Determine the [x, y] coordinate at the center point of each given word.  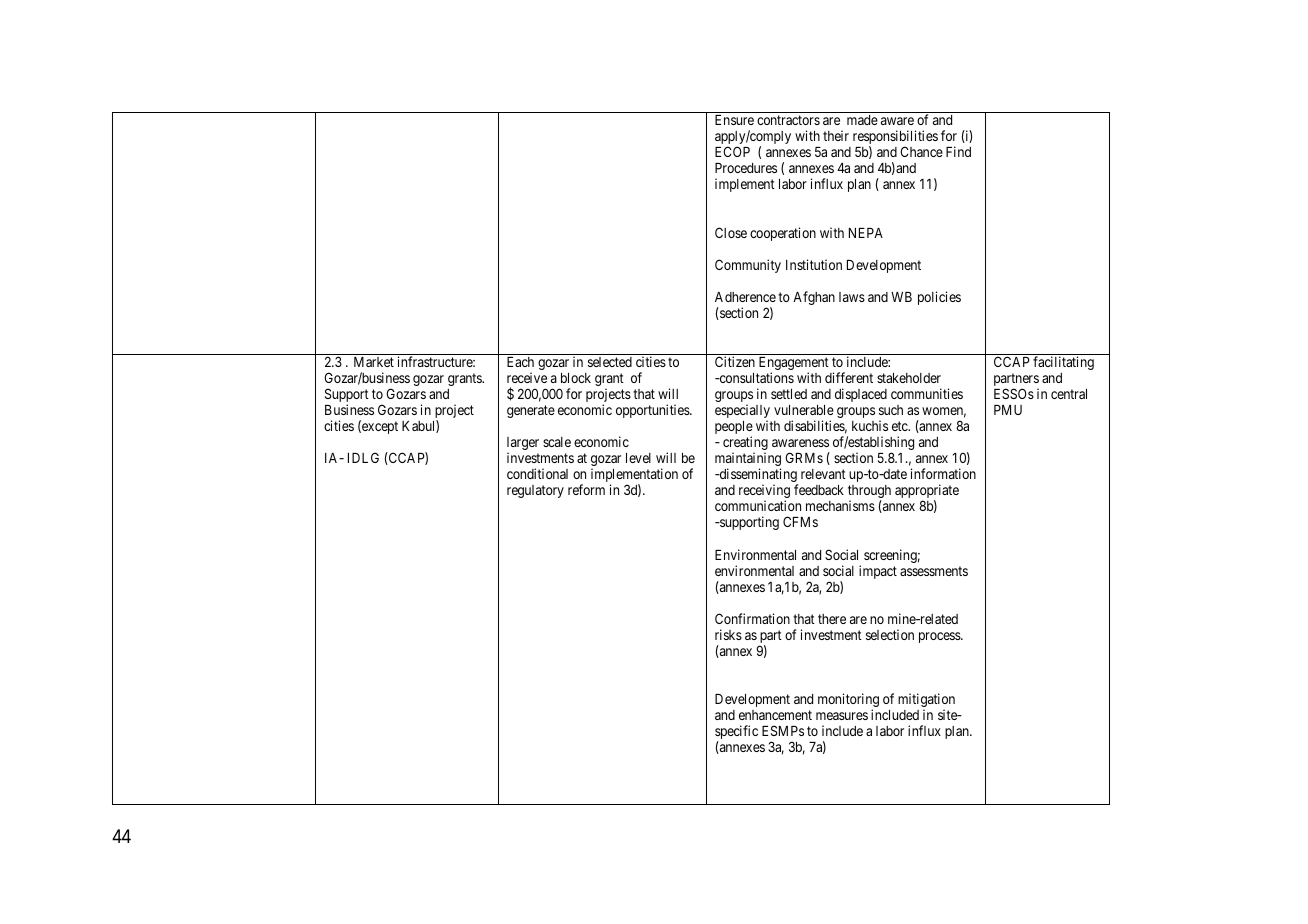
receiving [764, 492]
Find [958, 151]
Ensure [734, 120]
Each [520, 362]
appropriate [927, 492]
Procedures [746, 168]
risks [728, 634]
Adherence [745, 297]
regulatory [535, 491]
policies [939, 298]
